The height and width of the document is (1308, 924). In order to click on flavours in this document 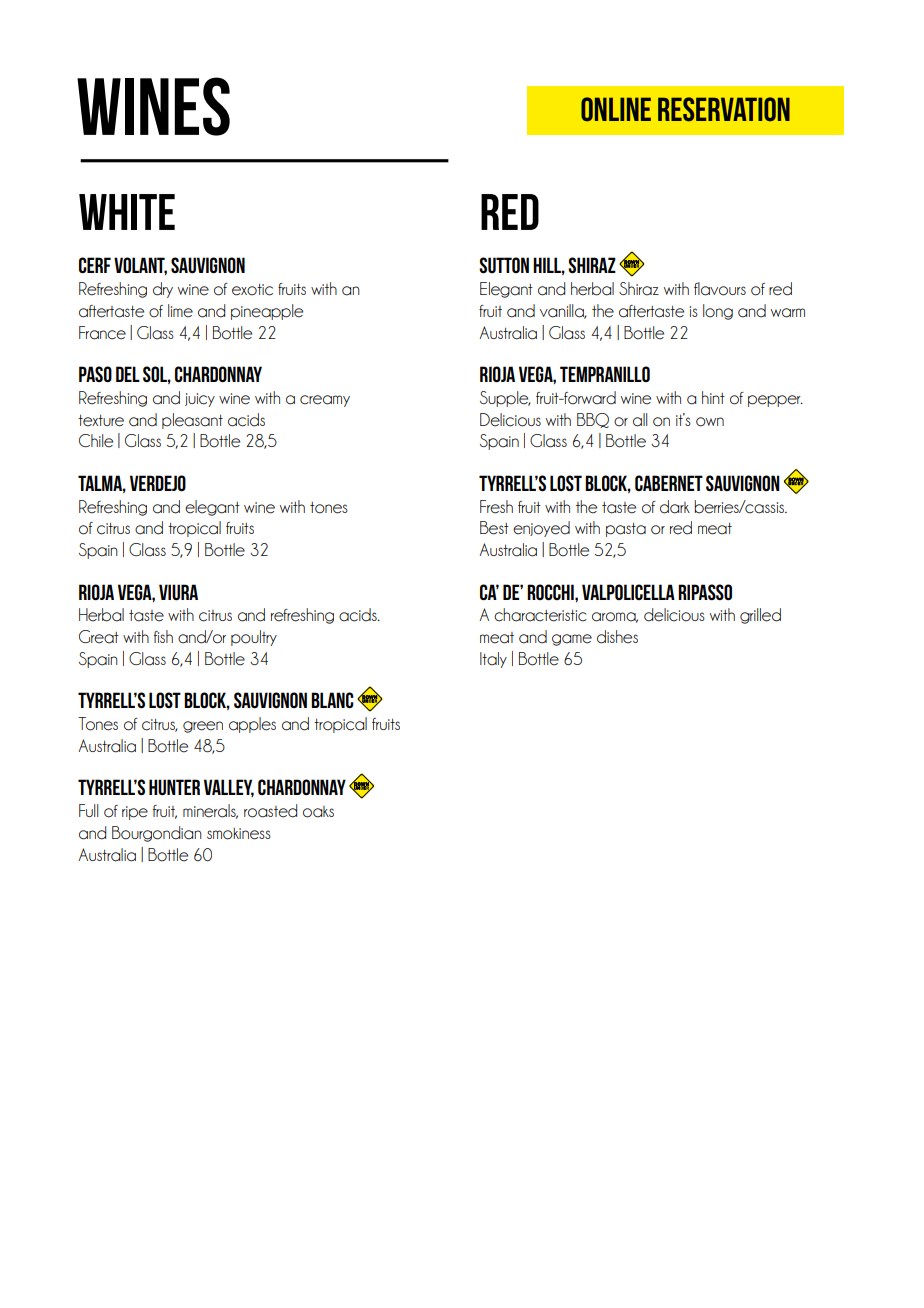, I will do `click(720, 289)`.
